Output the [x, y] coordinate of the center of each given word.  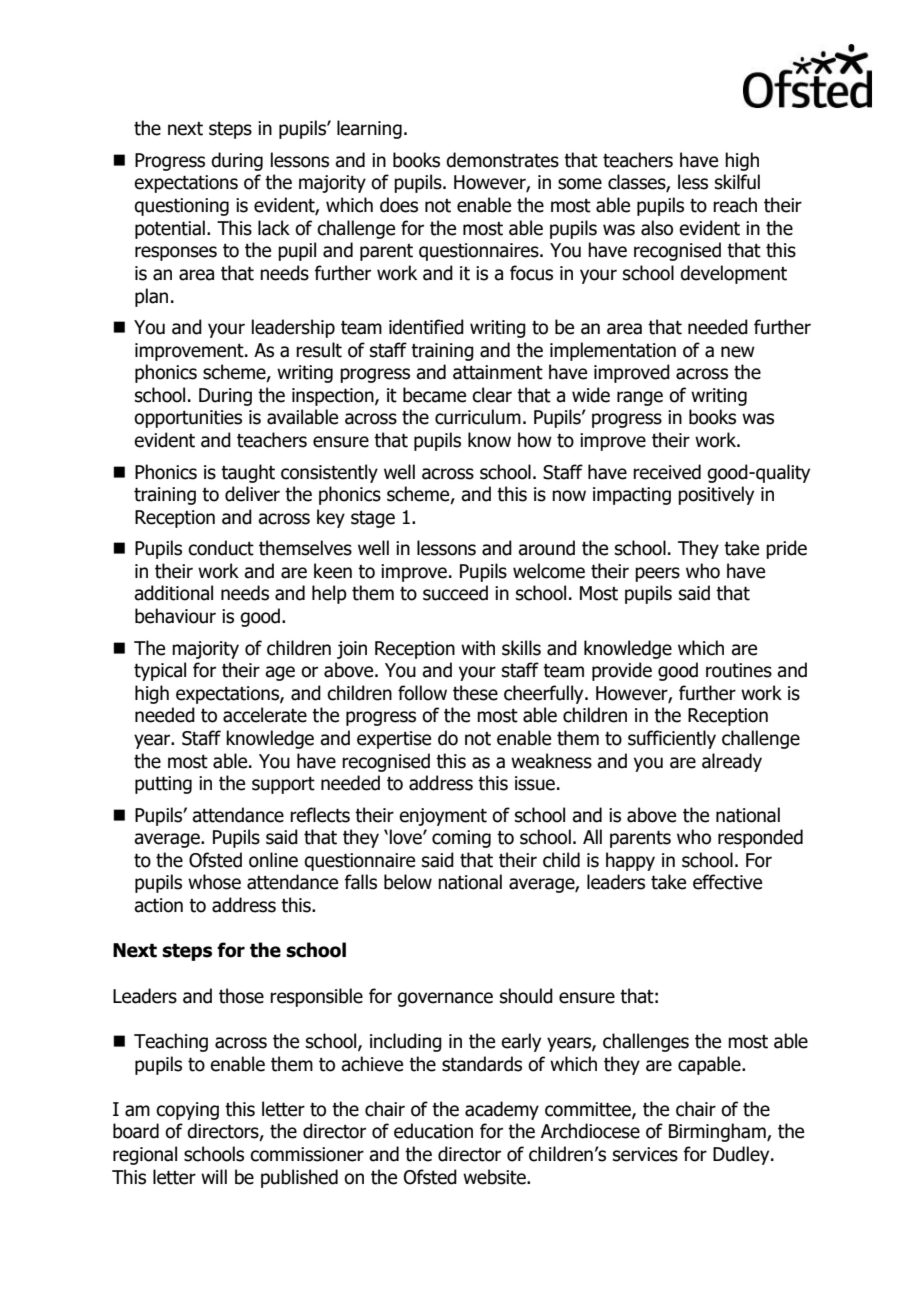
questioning [181, 207]
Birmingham [718, 1132]
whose [214, 882]
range [640, 398]
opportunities [188, 419]
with [478, 648]
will [214, 1176]
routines [739, 670]
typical [160, 671]
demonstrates [502, 160]
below [408, 882]
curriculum [478, 417]
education [433, 1131]
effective [727, 882]
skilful [737, 182]
